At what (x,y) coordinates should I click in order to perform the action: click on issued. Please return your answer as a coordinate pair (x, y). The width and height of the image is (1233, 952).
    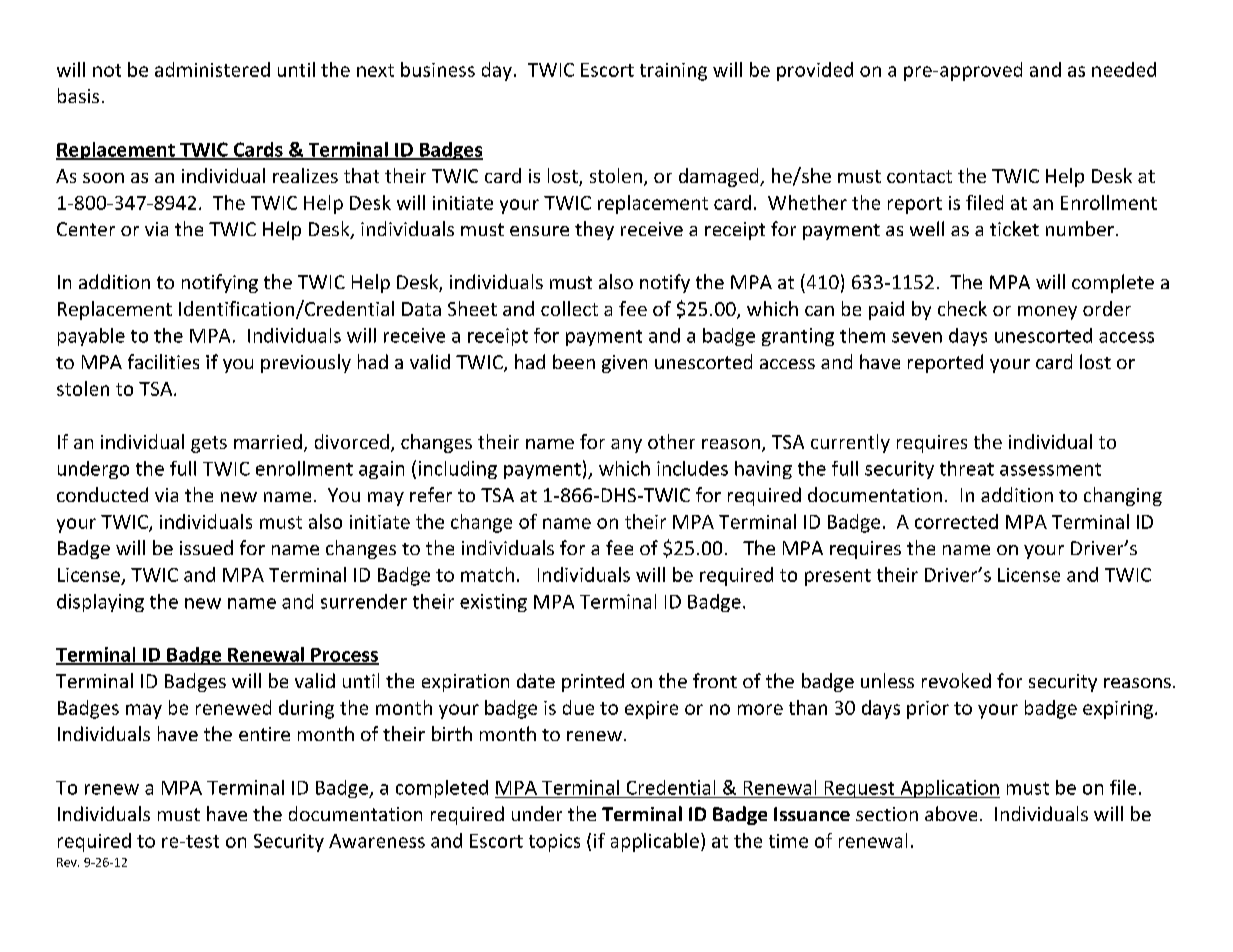
    Looking at the image, I should click on (206, 547).
